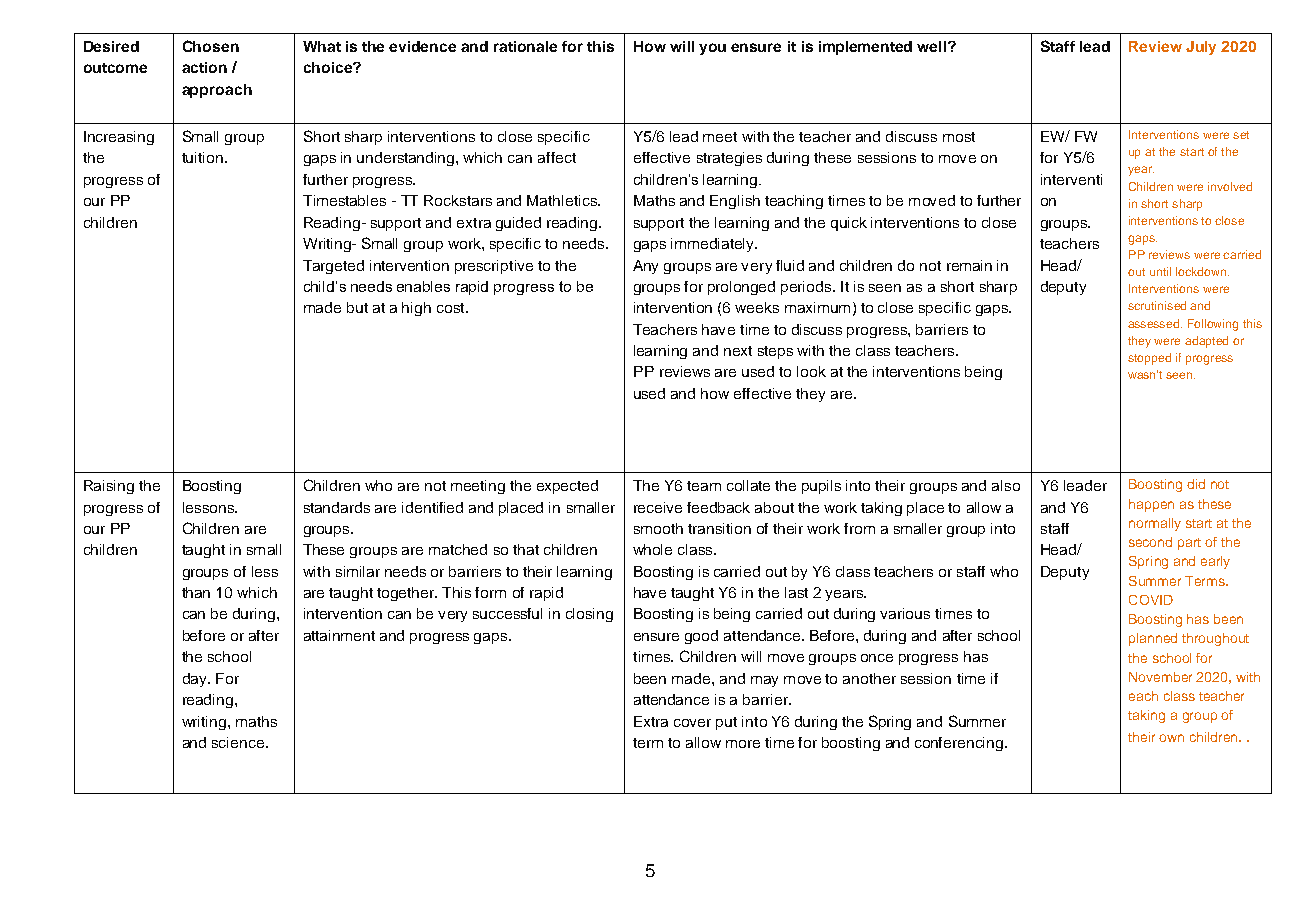 This screenshot has width=1307, height=924. Describe the element at coordinates (1149, 359) in the screenshot. I see `stopped` at that location.
